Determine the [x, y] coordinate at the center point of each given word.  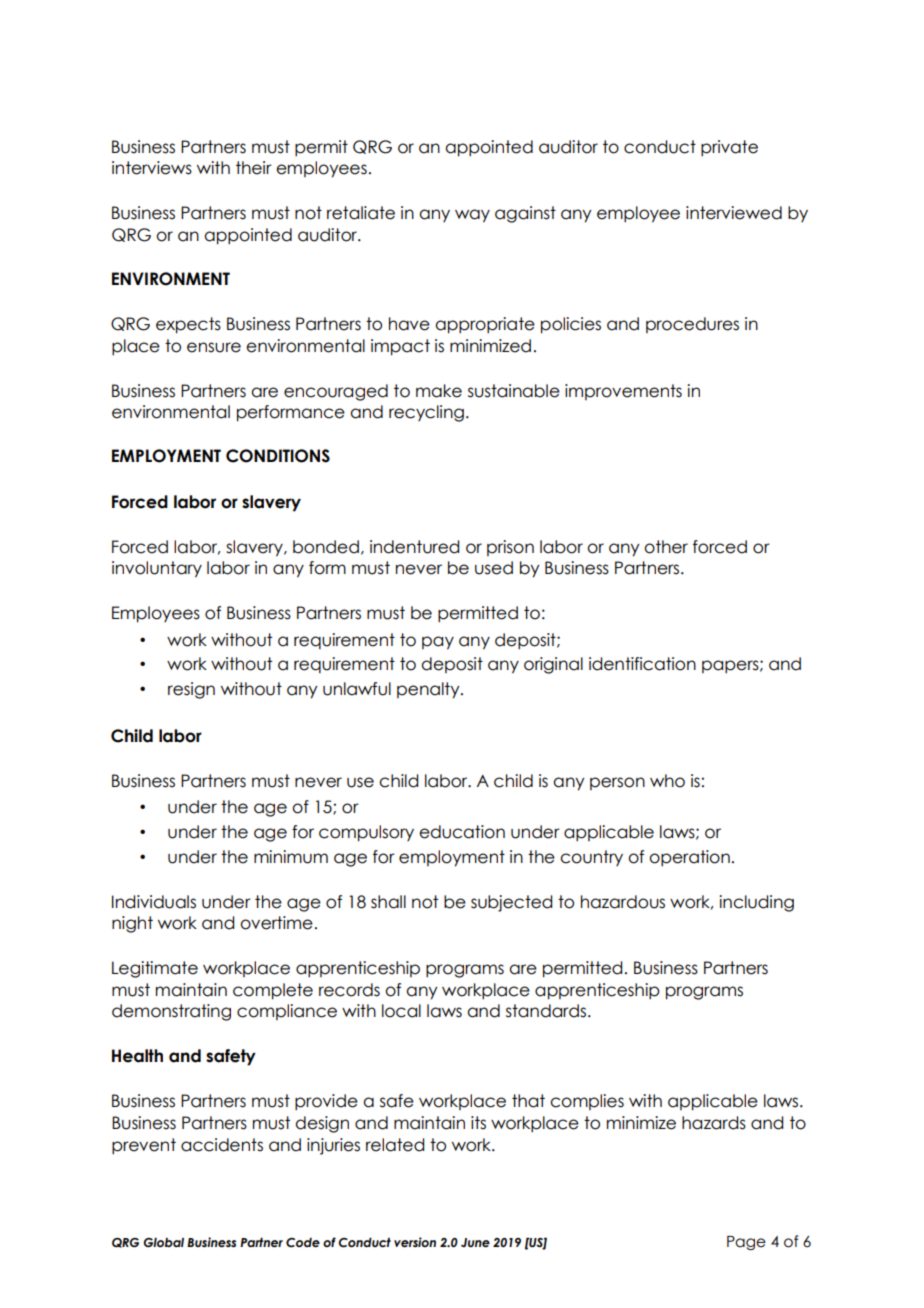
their [254, 168]
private [729, 148]
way [472, 216]
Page [746, 1243]
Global [163, 1242]
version [415, 1242]
